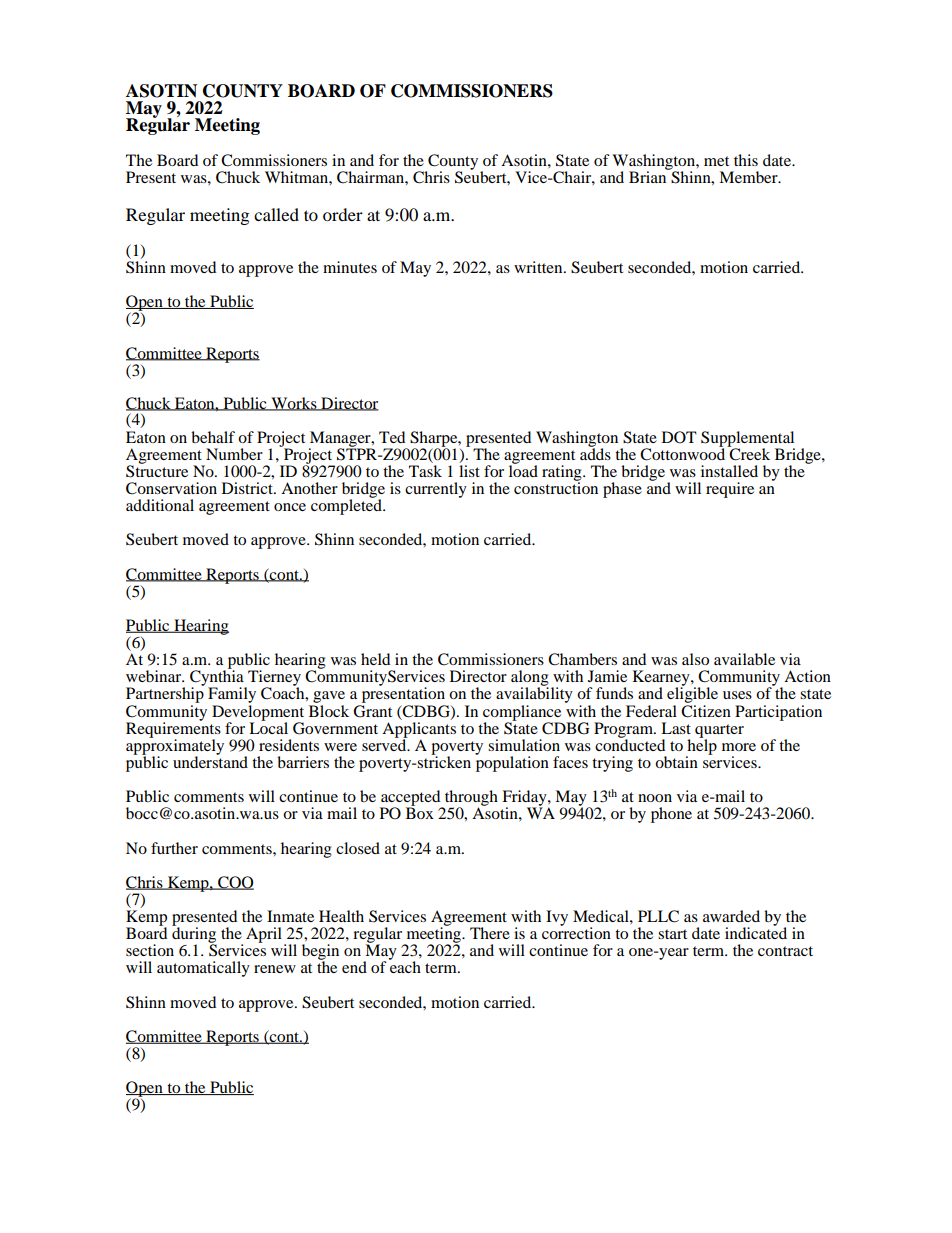  I want to click on during, so click(194, 935).
